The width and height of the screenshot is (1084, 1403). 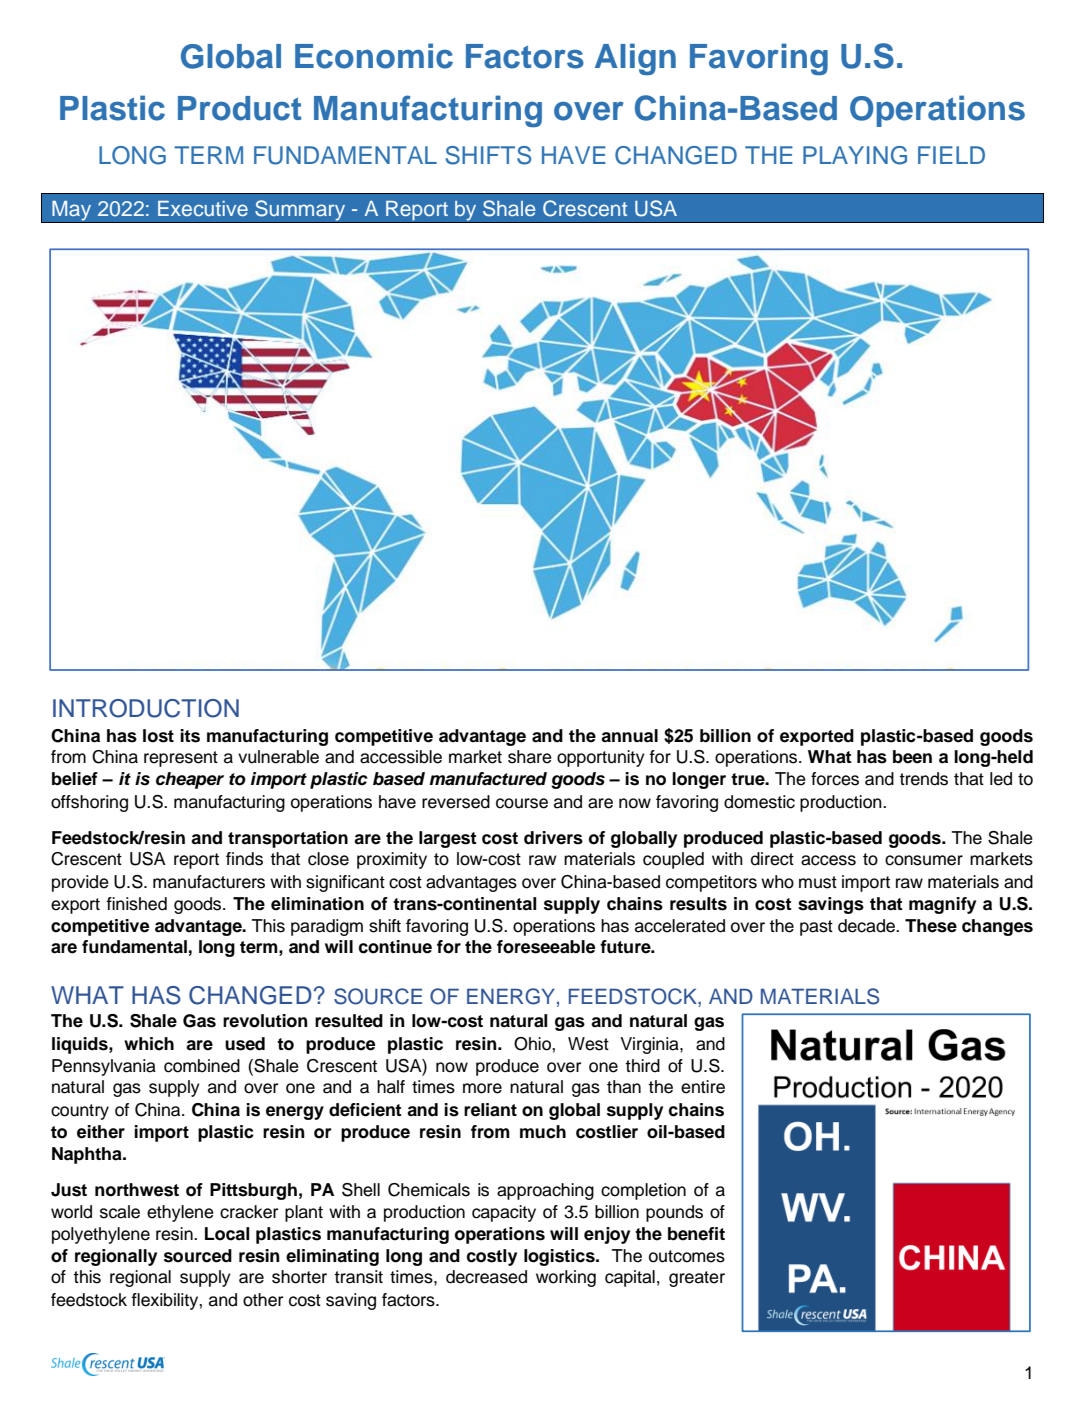 What do you see at coordinates (146, 708) in the screenshot?
I see `INTRODUCTION` at bounding box center [146, 708].
